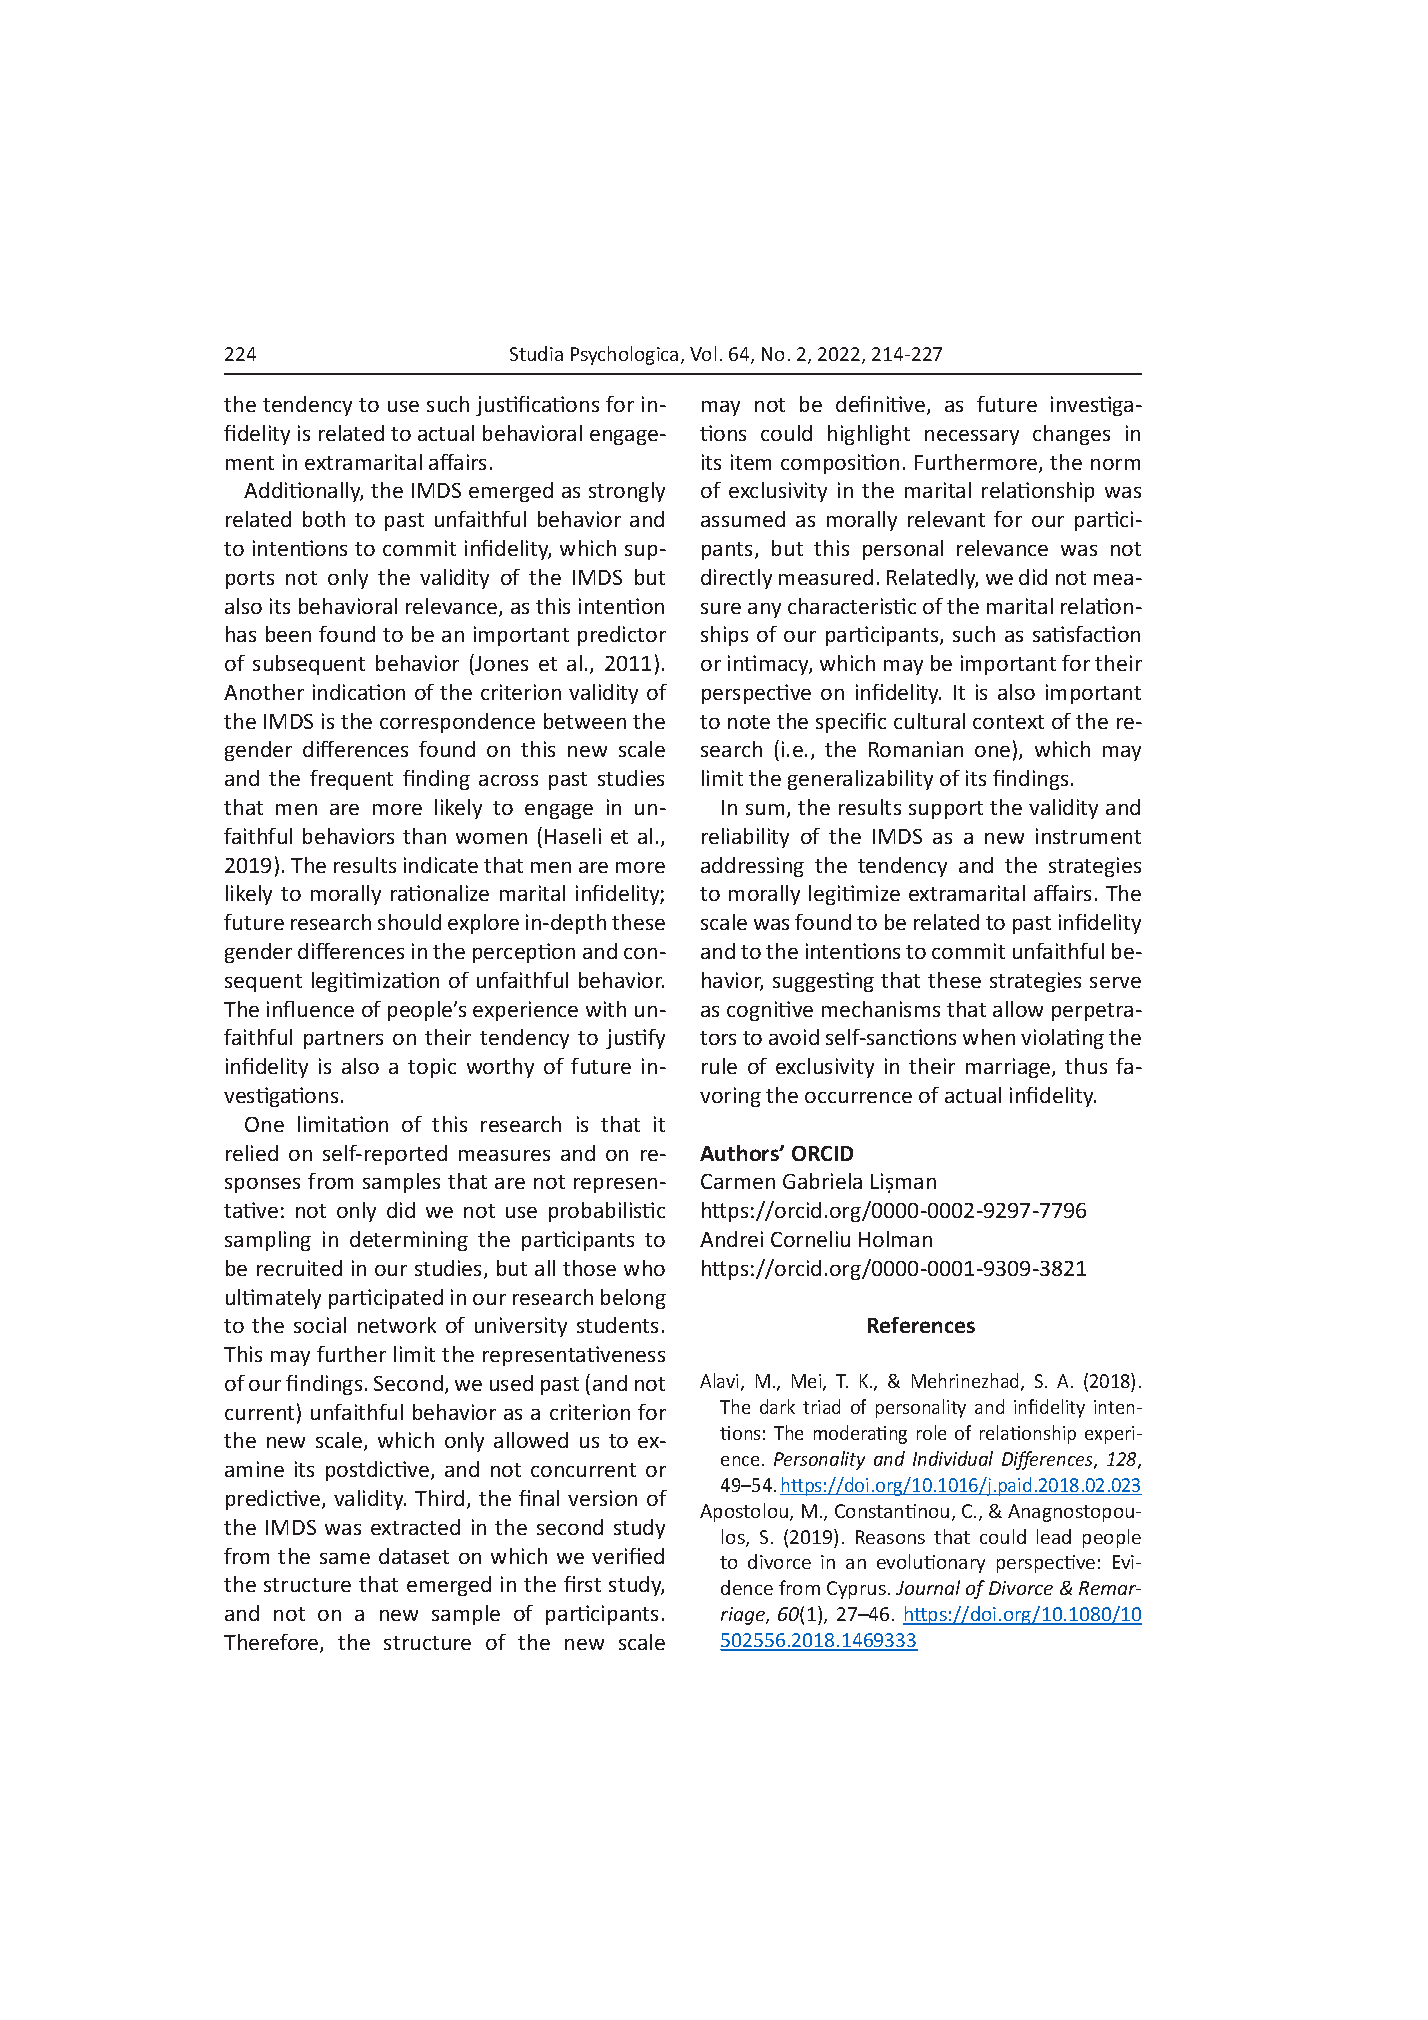 This screenshot has height=2020, width=1428. What do you see at coordinates (633, 1299) in the screenshot?
I see `belong` at bounding box center [633, 1299].
